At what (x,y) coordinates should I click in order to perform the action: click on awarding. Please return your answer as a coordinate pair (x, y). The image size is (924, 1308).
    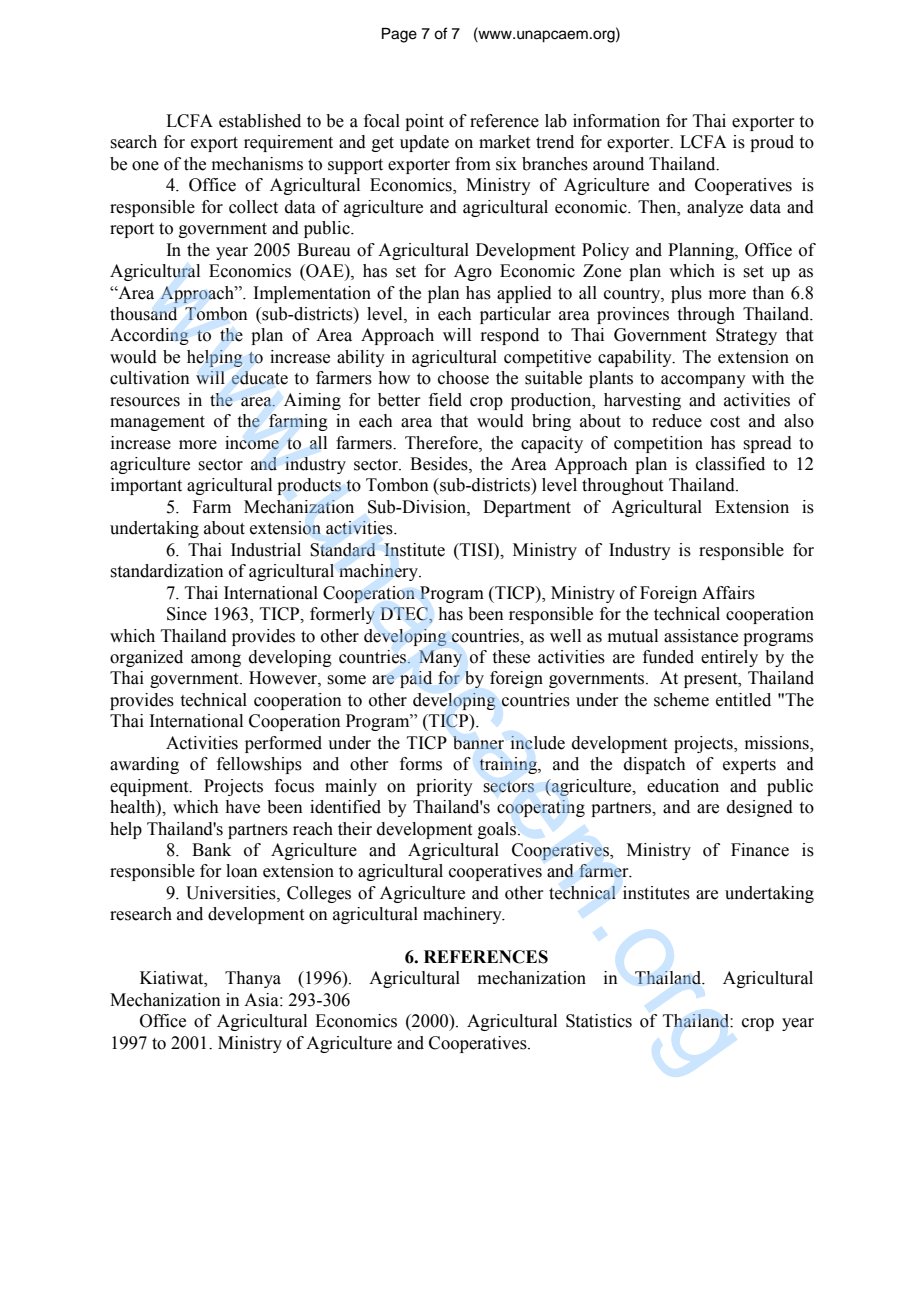
    Looking at the image, I should click on (144, 765).
